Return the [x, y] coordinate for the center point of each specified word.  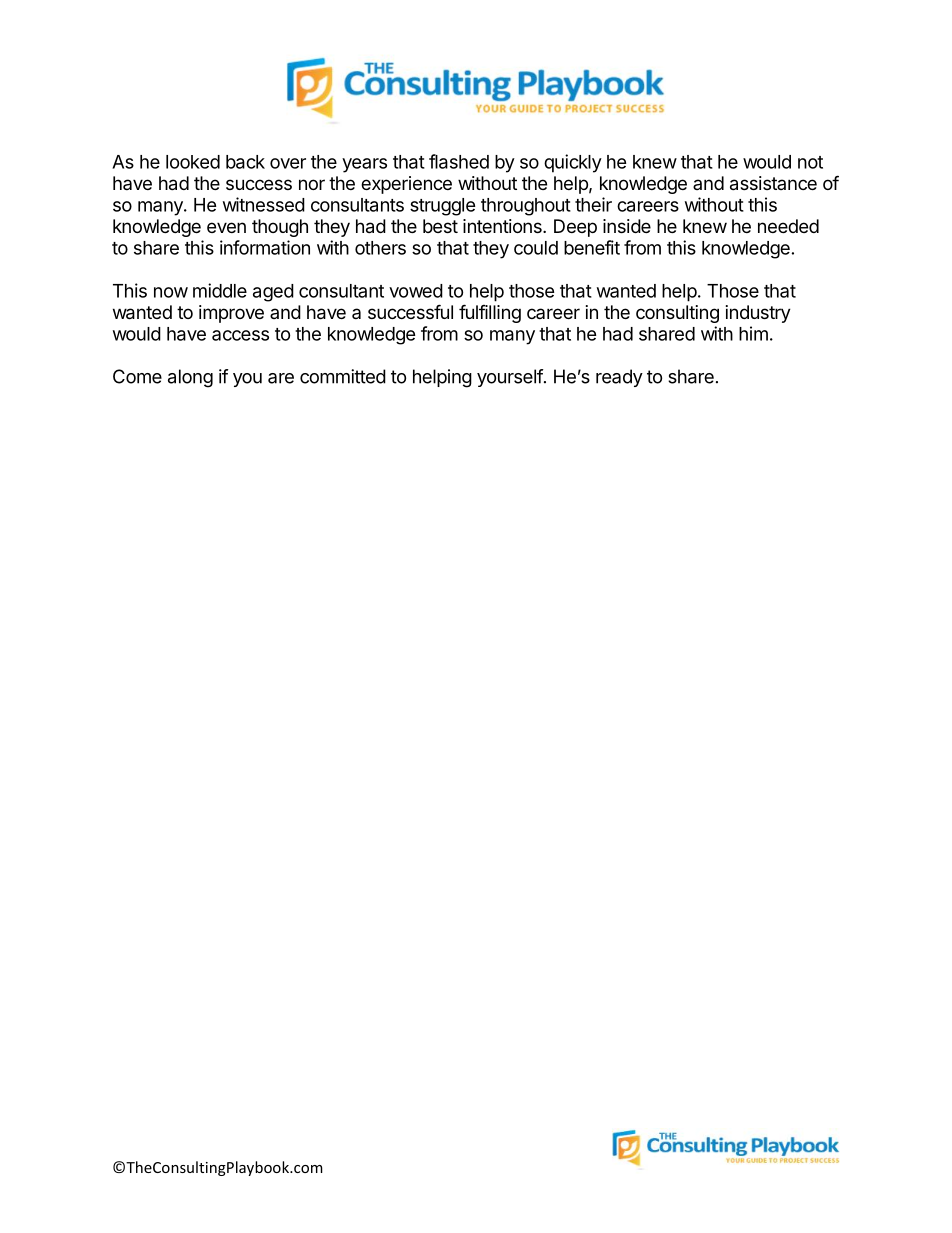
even [226, 227]
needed [788, 226]
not [810, 162]
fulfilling [490, 313]
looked [193, 162]
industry [758, 314]
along [190, 378]
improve [231, 314]
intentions [503, 226]
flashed [459, 161]
